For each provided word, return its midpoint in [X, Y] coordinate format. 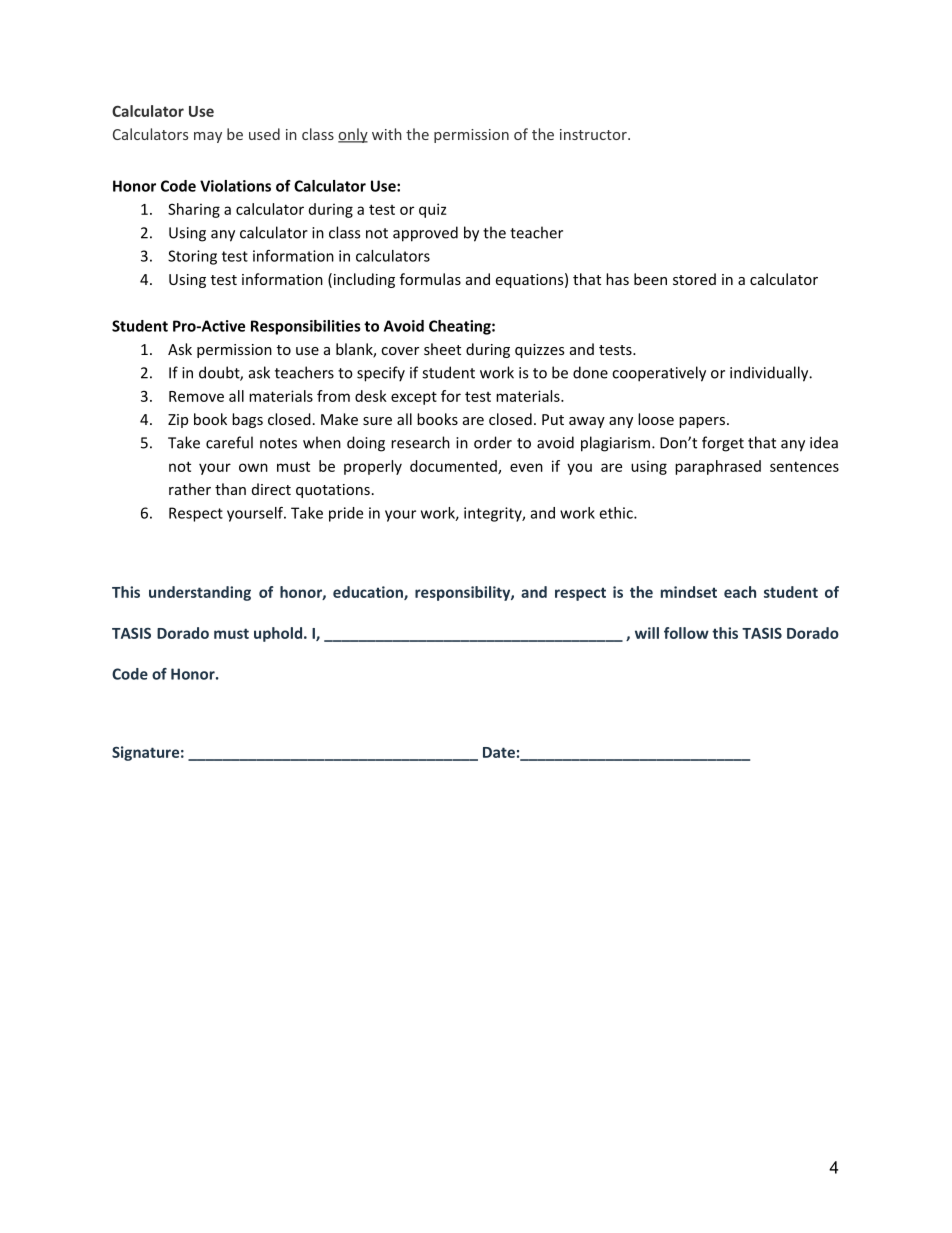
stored [694, 279]
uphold [279, 634]
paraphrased [718, 467]
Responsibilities [306, 327]
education [369, 593]
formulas [430, 279]
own [253, 467]
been [650, 279]
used [264, 134]
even [526, 467]
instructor [594, 134]
